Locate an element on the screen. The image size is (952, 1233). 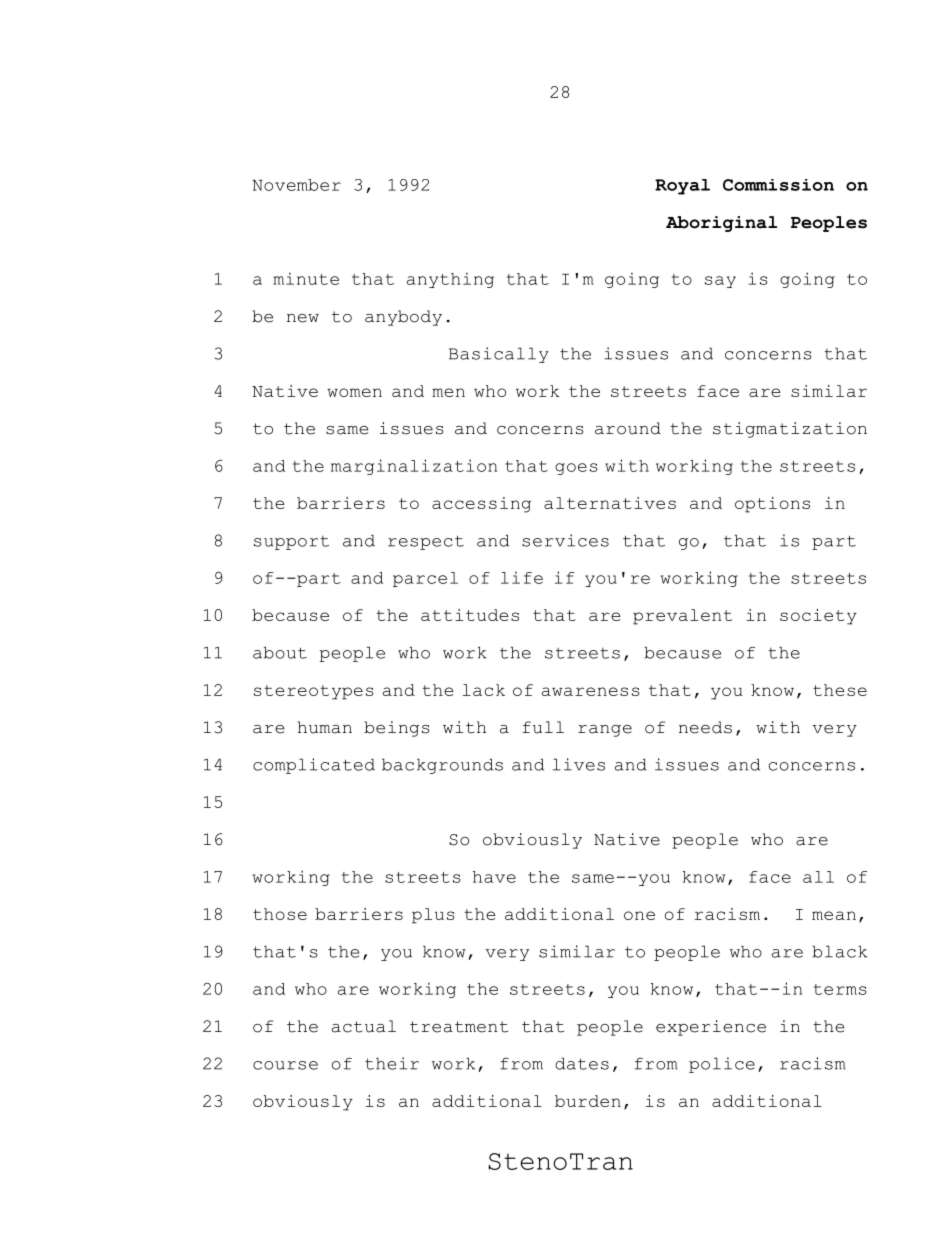
police is located at coordinates (722, 1065).
